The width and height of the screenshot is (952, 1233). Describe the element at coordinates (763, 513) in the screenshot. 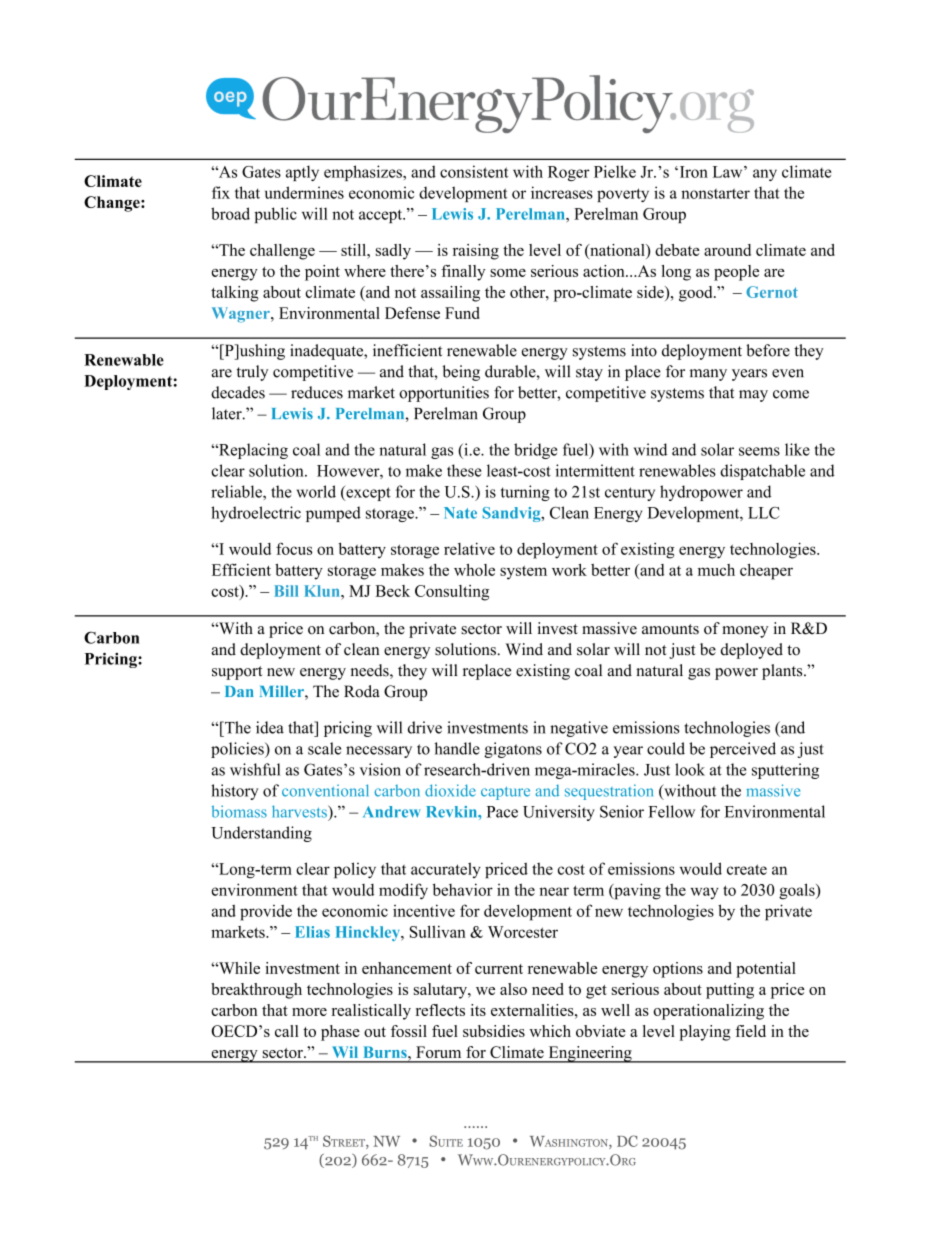

I see `LLC` at that location.
